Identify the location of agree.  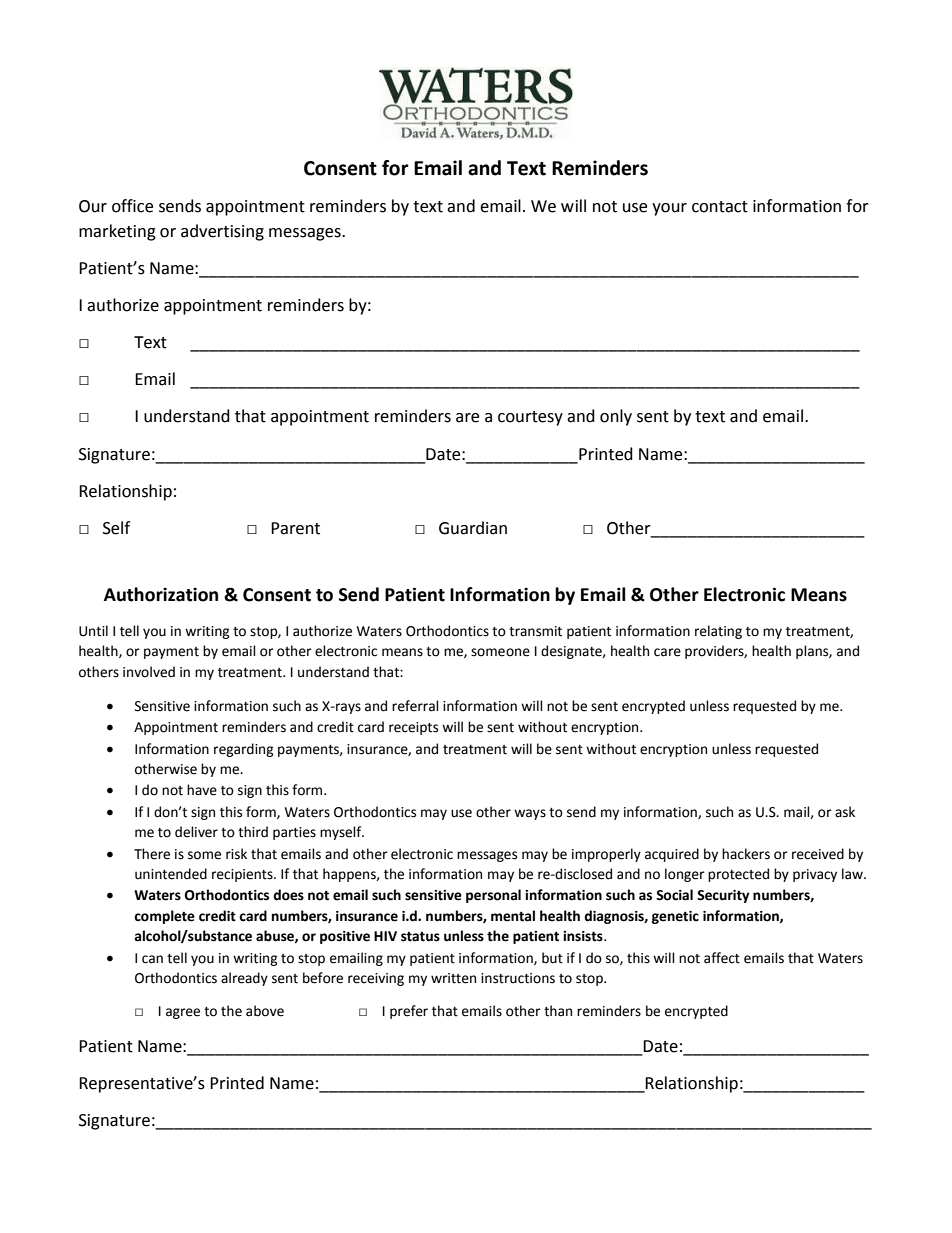
(183, 1013).
